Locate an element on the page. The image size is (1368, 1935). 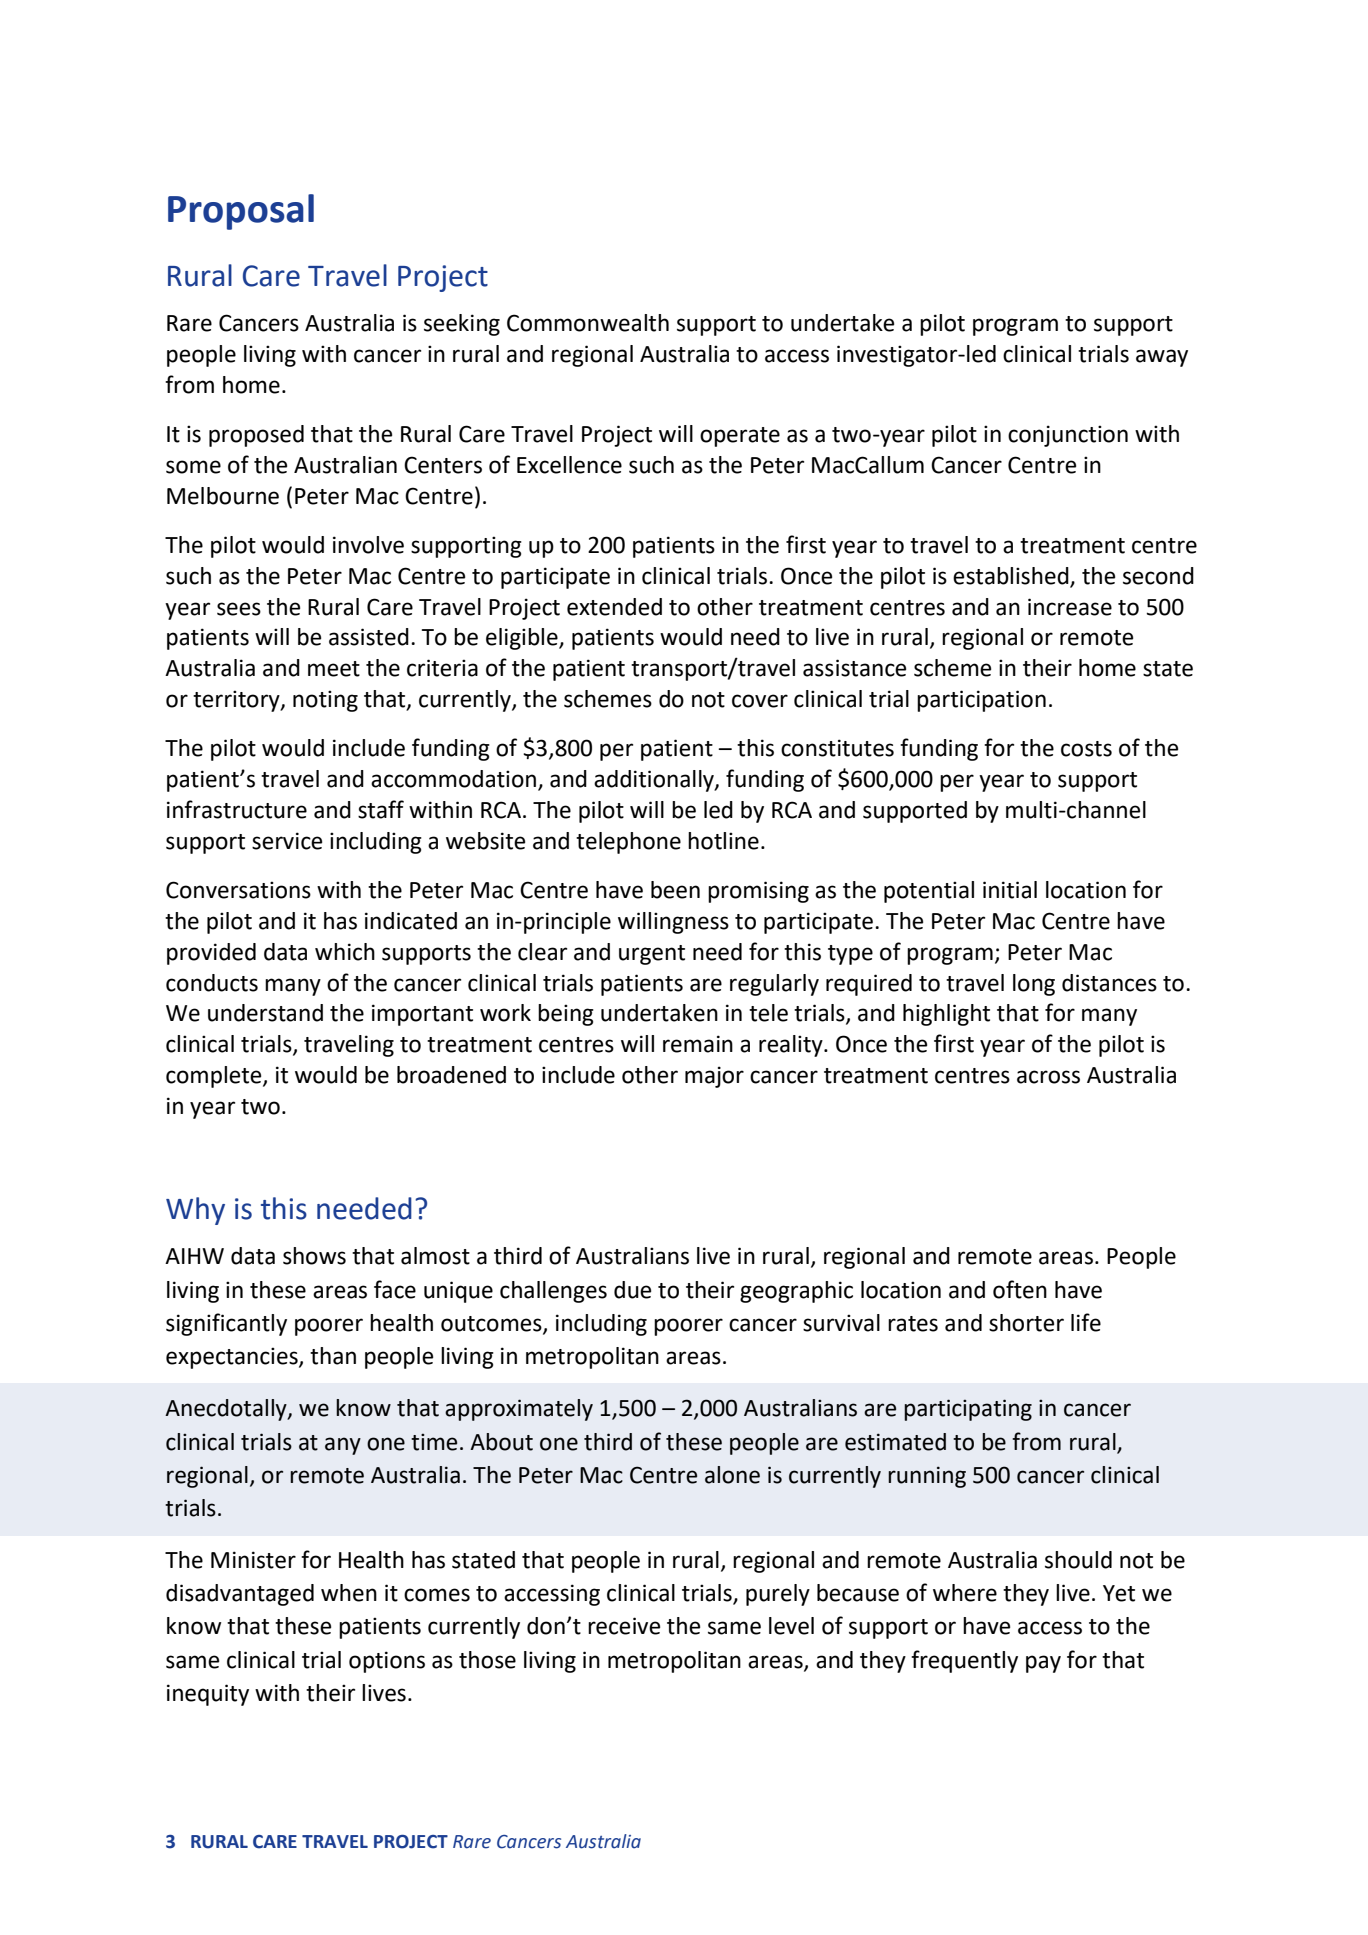
which is located at coordinates (345, 952).
